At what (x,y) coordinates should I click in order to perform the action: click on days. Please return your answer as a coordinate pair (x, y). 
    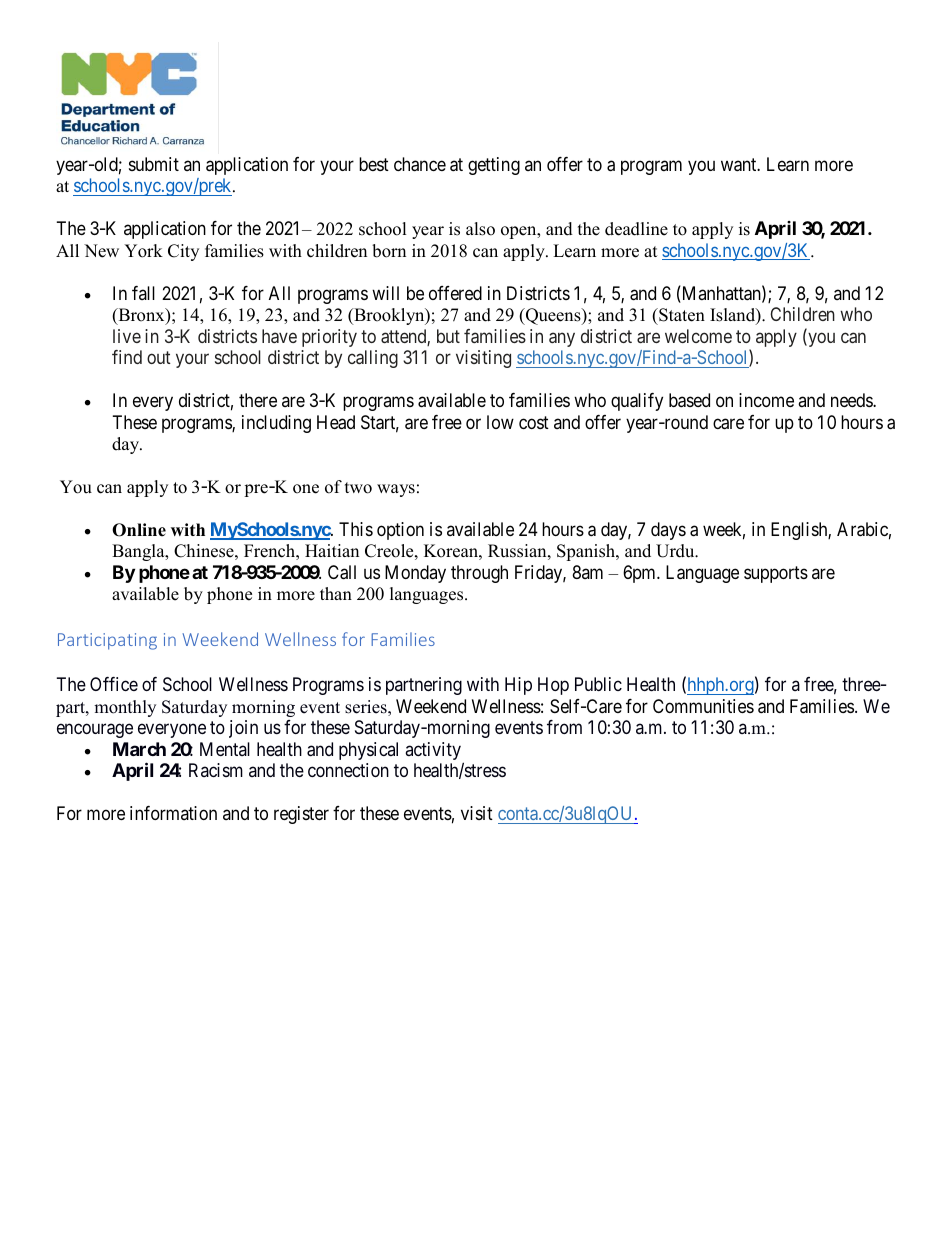
    Looking at the image, I should click on (668, 531).
